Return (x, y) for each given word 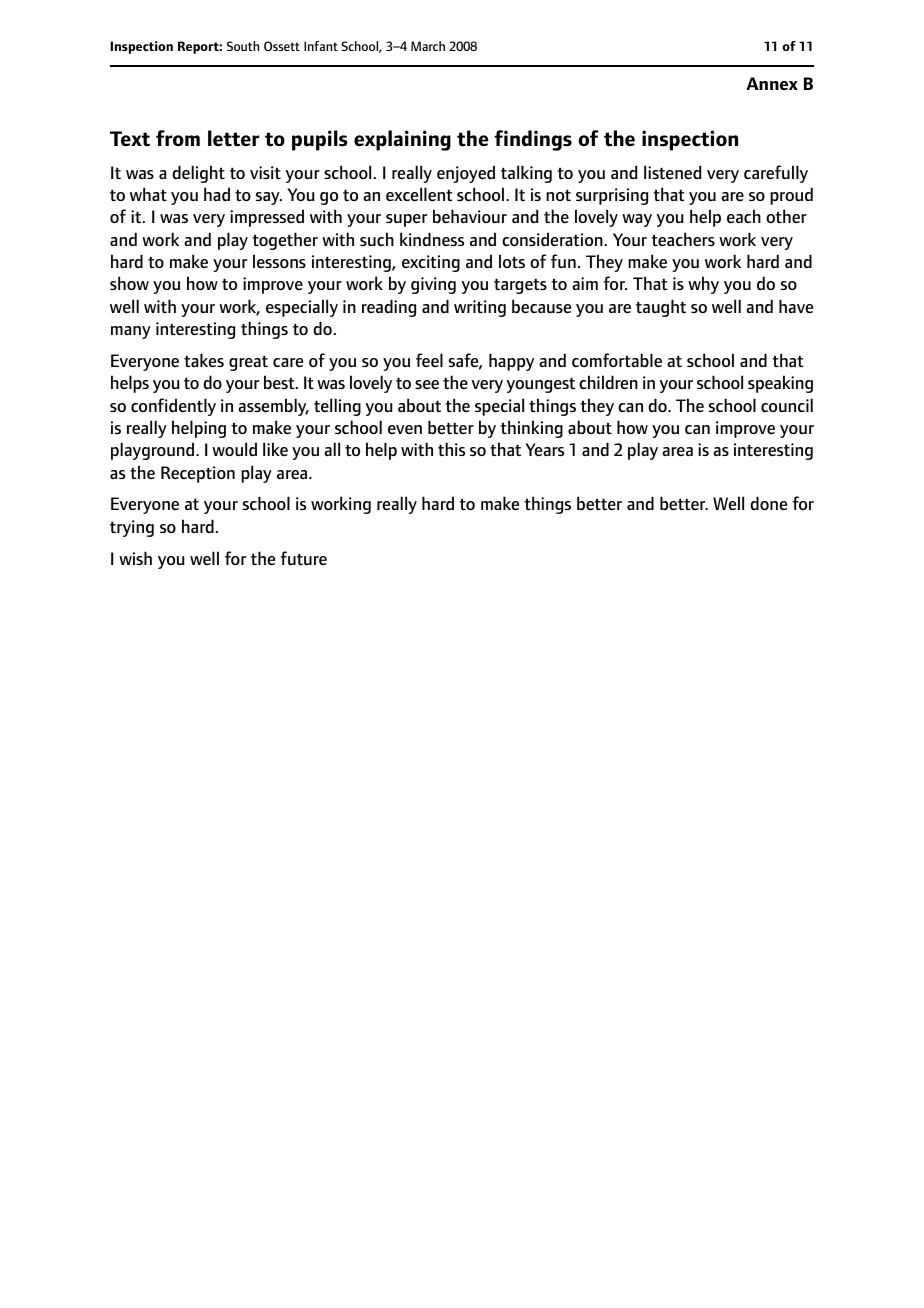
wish (135, 558)
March (428, 46)
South (243, 46)
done (768, 503)
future (304, 558)
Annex (772, 83)
